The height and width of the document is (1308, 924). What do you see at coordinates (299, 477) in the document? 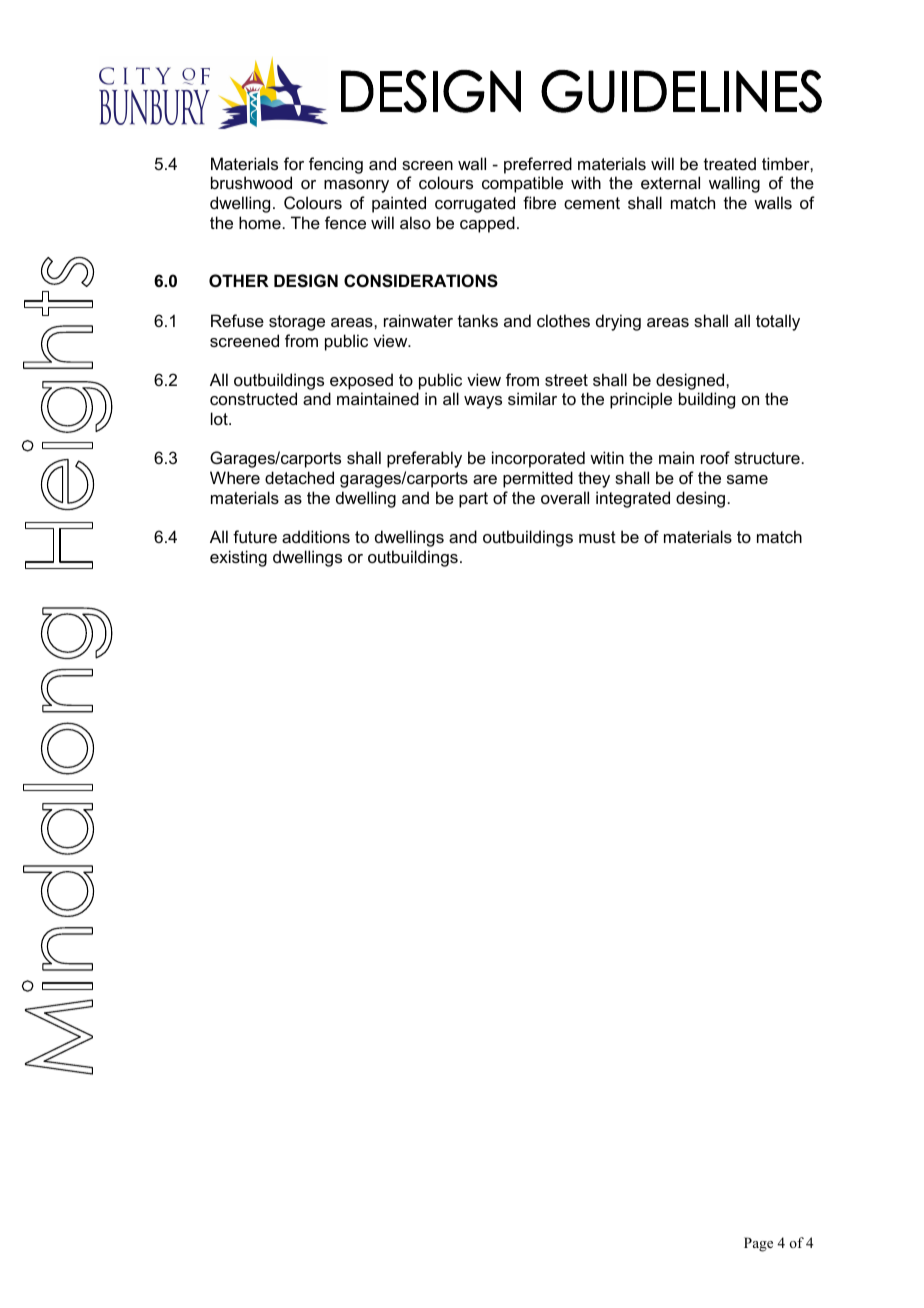
I see `detached` at bounding box center [299, 477].
